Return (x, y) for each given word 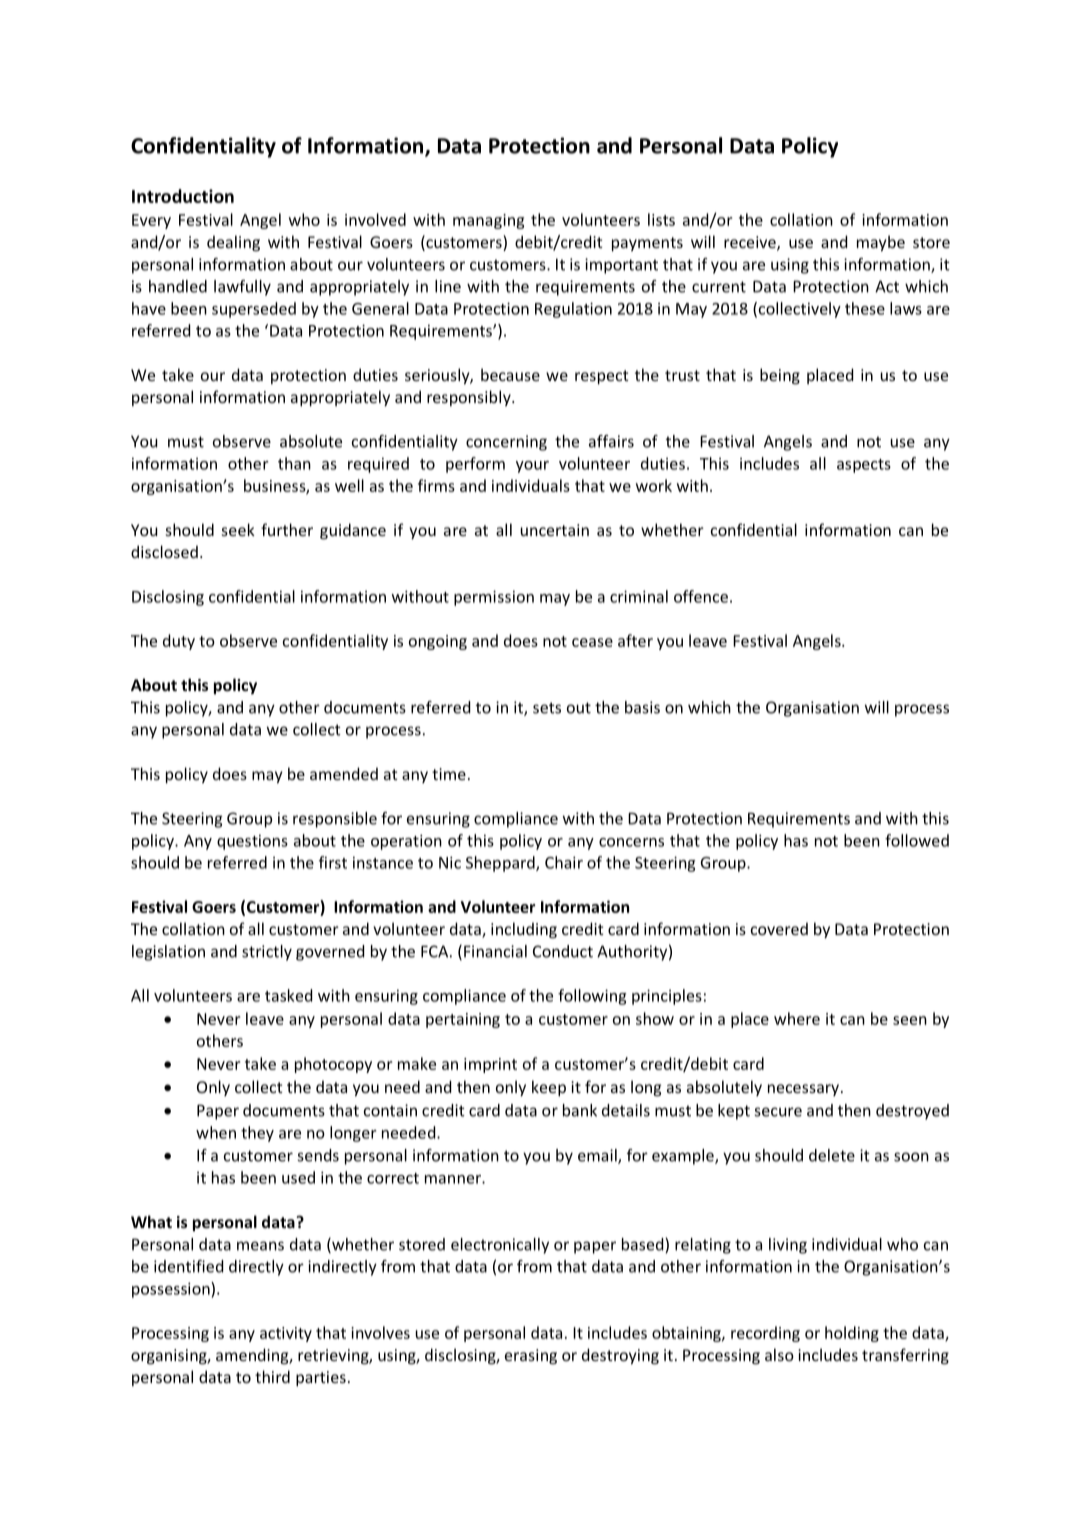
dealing (233, 243)
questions (252, 842)
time (449, 774)
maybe (881, 243)
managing (488, 221)
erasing (531, 1357)
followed (917, 840)
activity (286, 1334)
